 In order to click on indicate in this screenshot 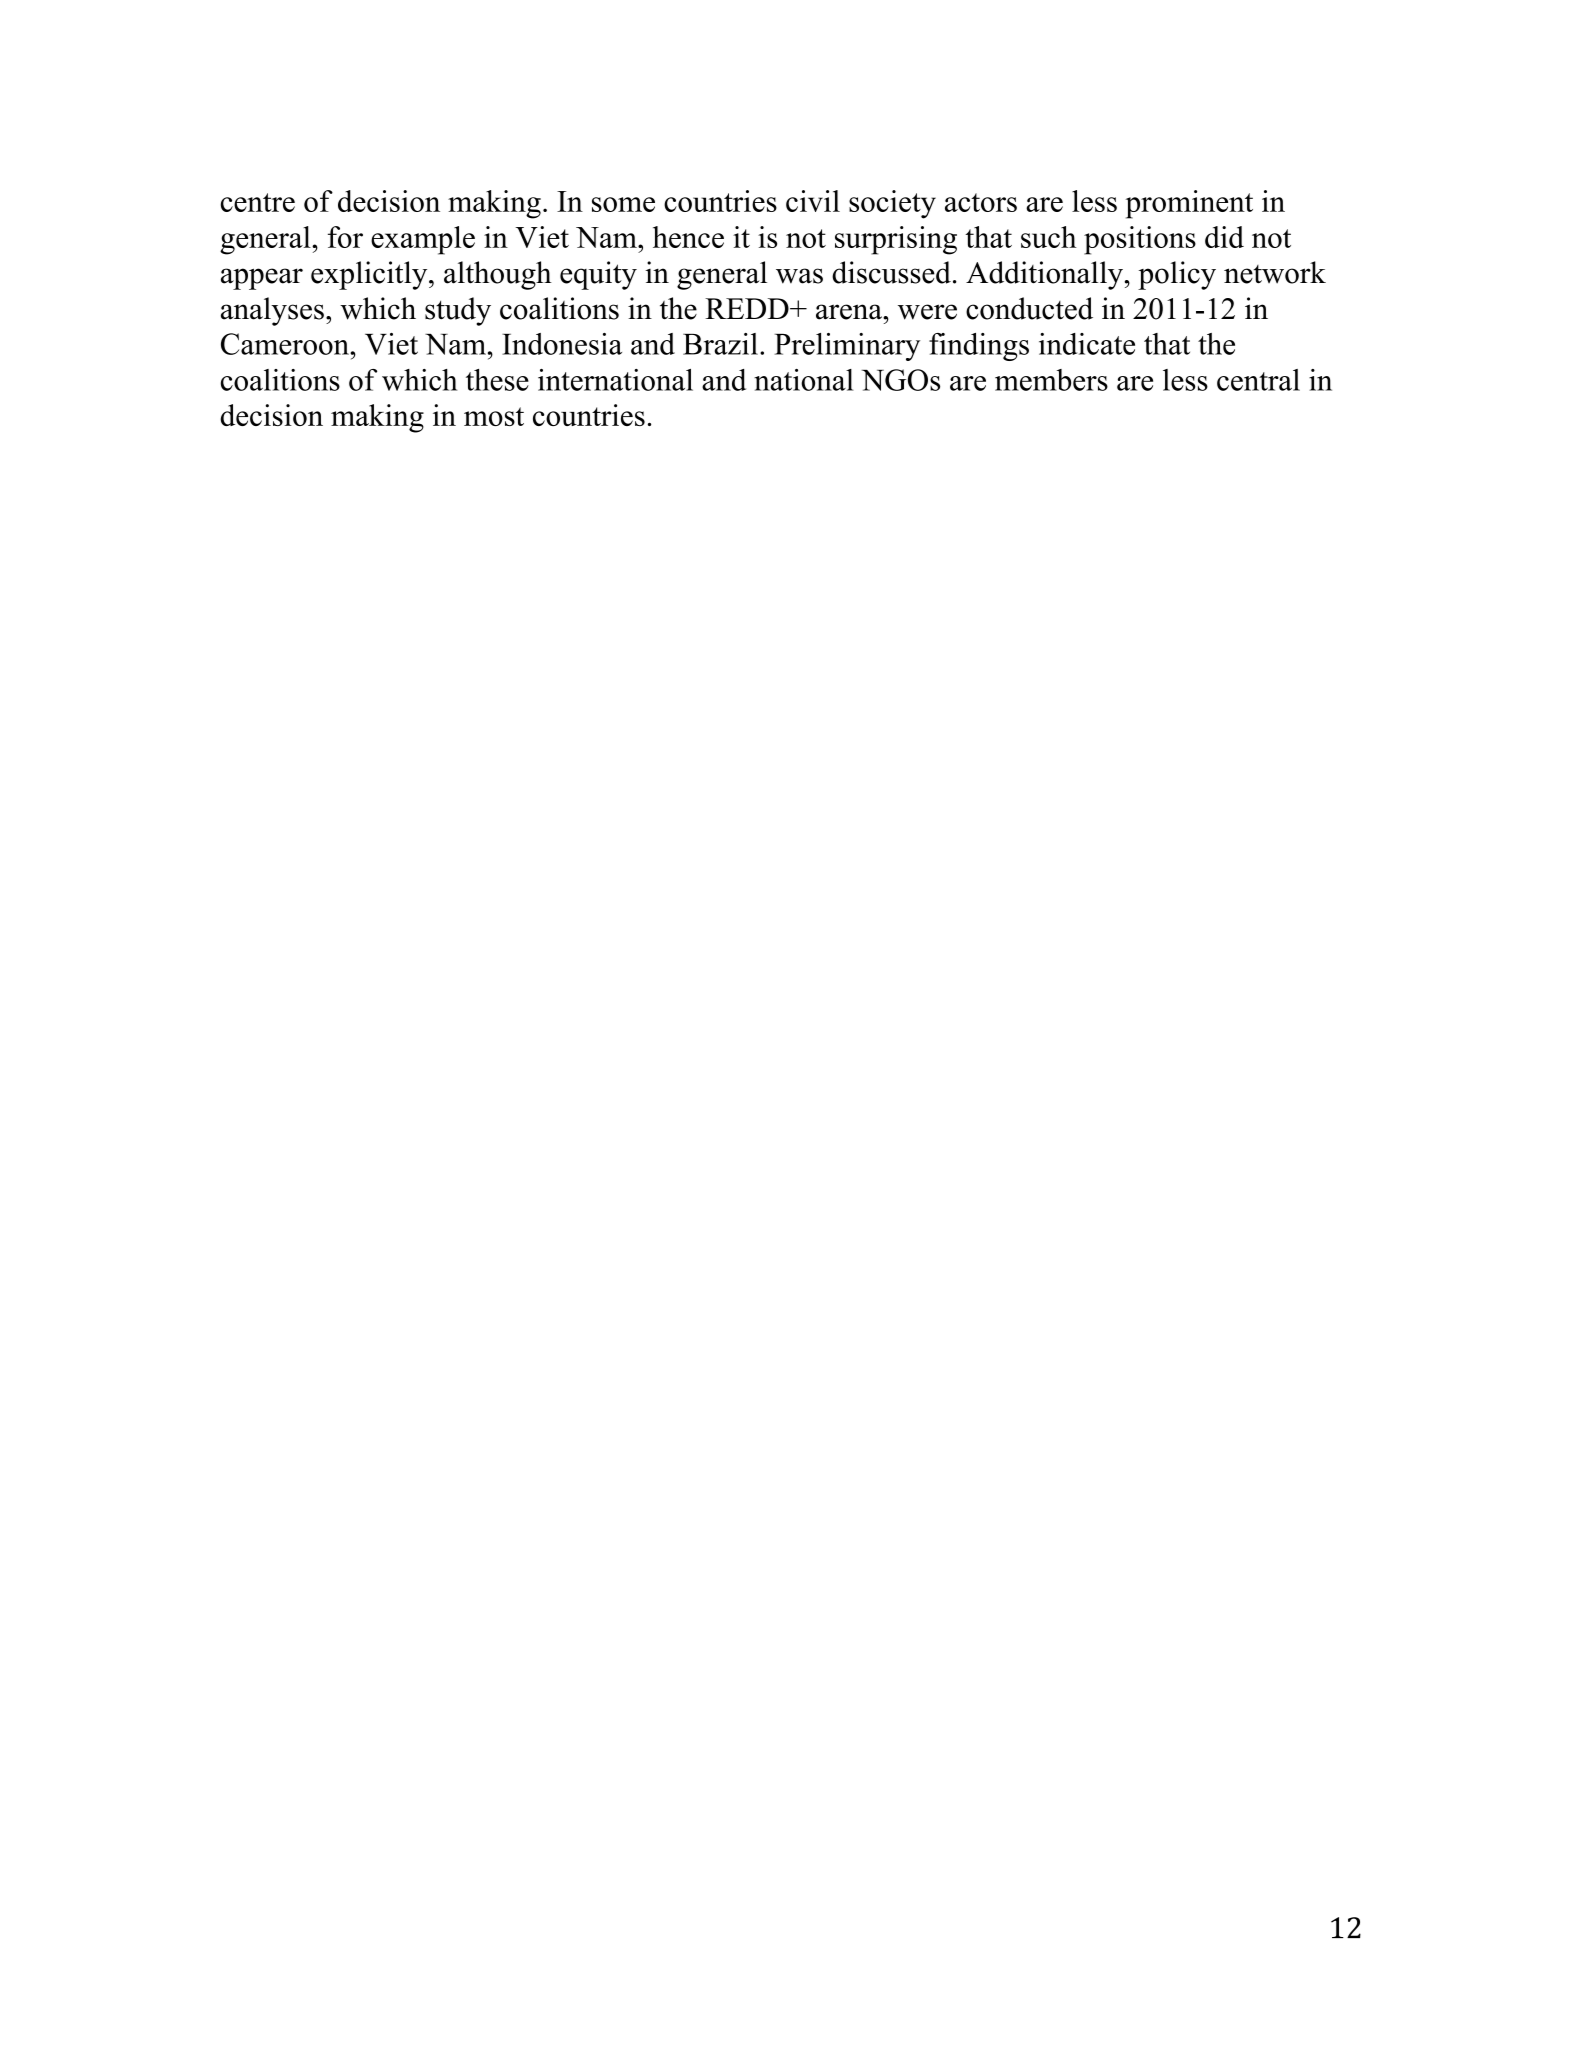, I will do `click(1087, 344)`.
